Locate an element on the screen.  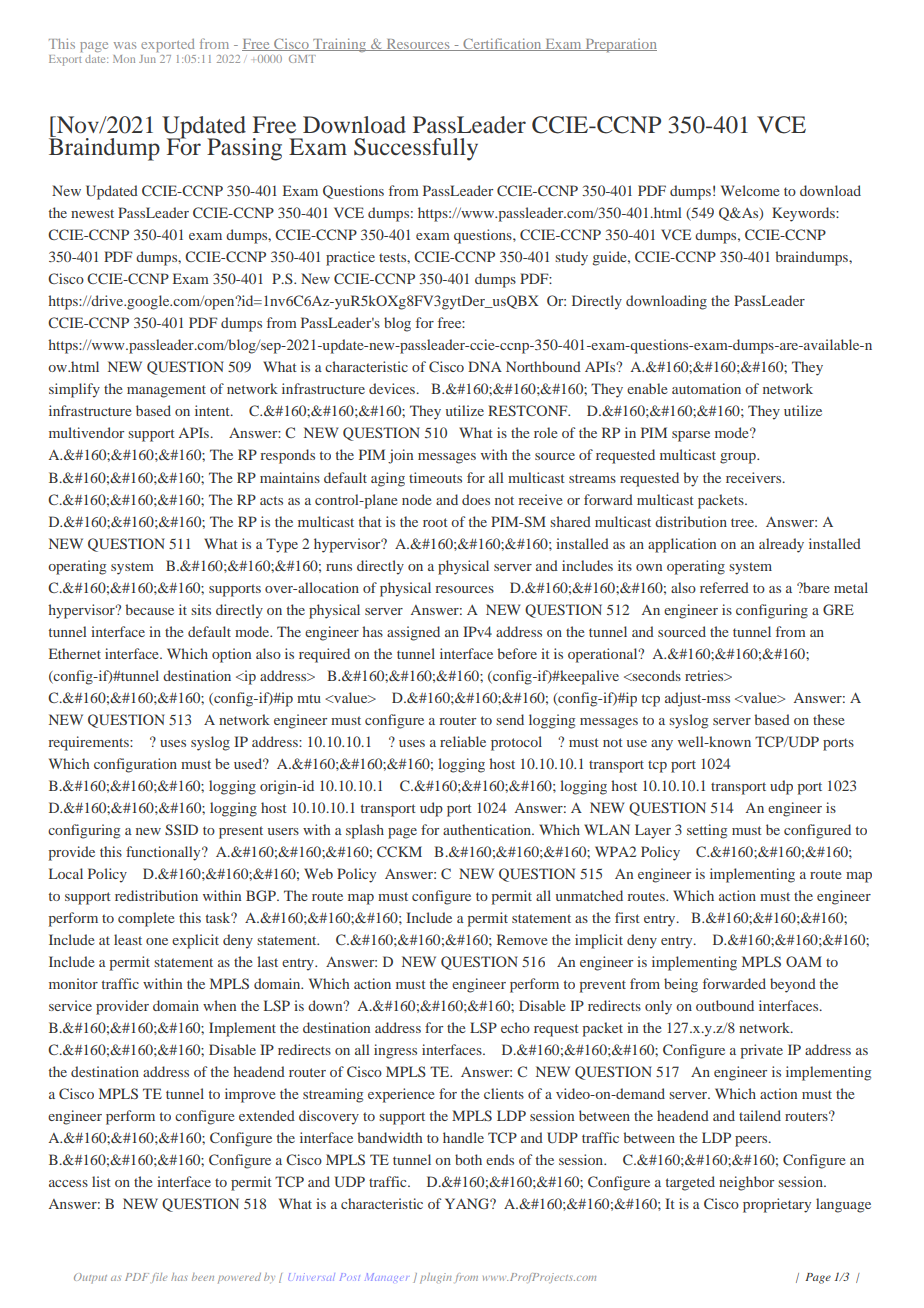
intent is located at coordinates (213, 410).
